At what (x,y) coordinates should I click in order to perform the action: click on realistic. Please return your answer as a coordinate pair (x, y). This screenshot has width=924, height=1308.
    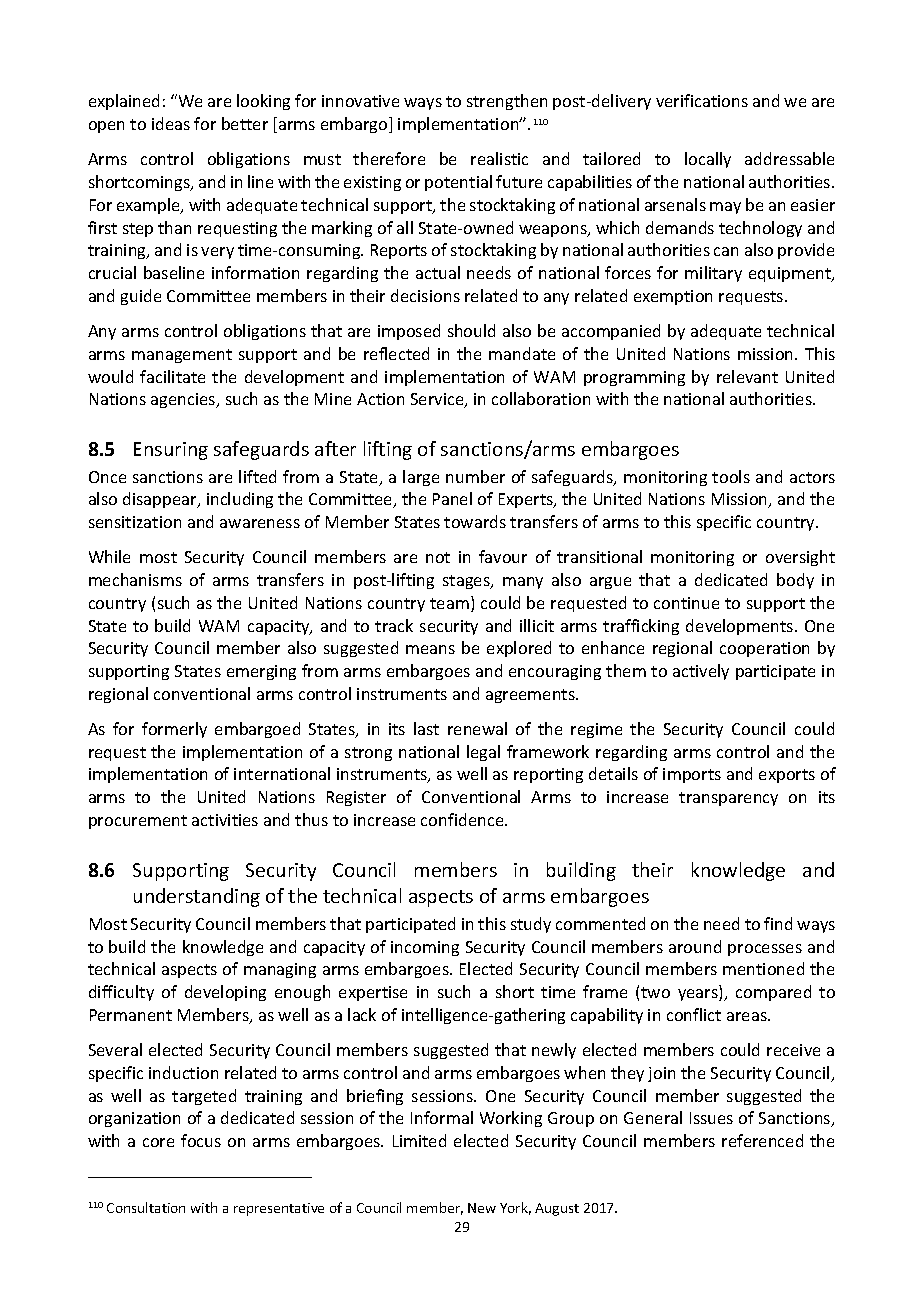
    Looking at the image, I should click on (499, 158).
